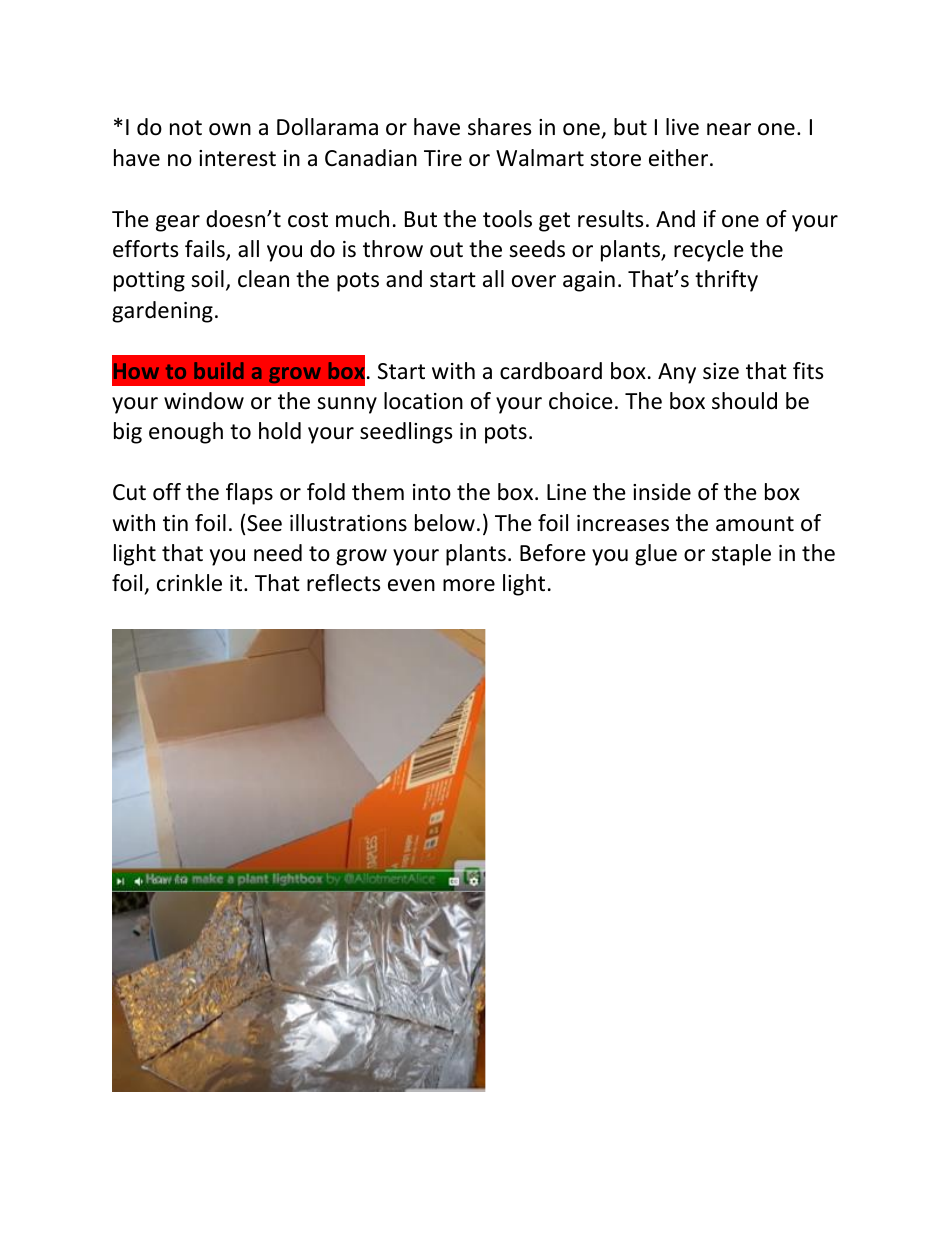 This screenshot has width=952, height=1233. What do you see at coordinates (721, 371) in the screenshot?
I see `size` at bounding box center [721, 371].
